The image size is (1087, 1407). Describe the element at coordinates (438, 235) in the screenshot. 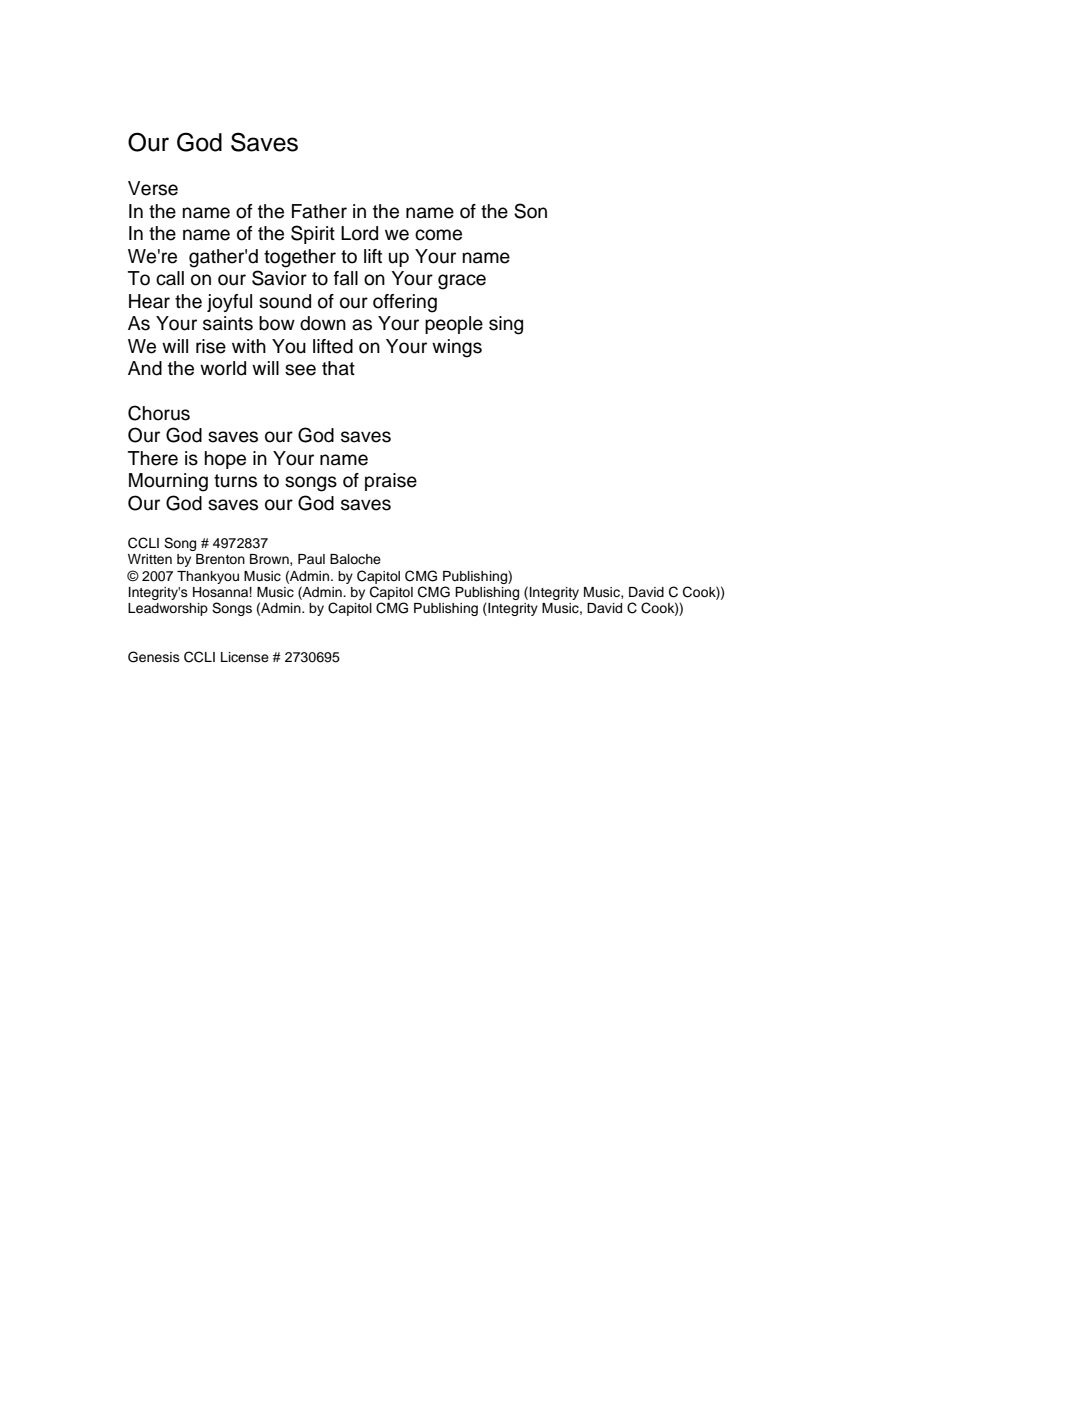

I see `come` at that location.
